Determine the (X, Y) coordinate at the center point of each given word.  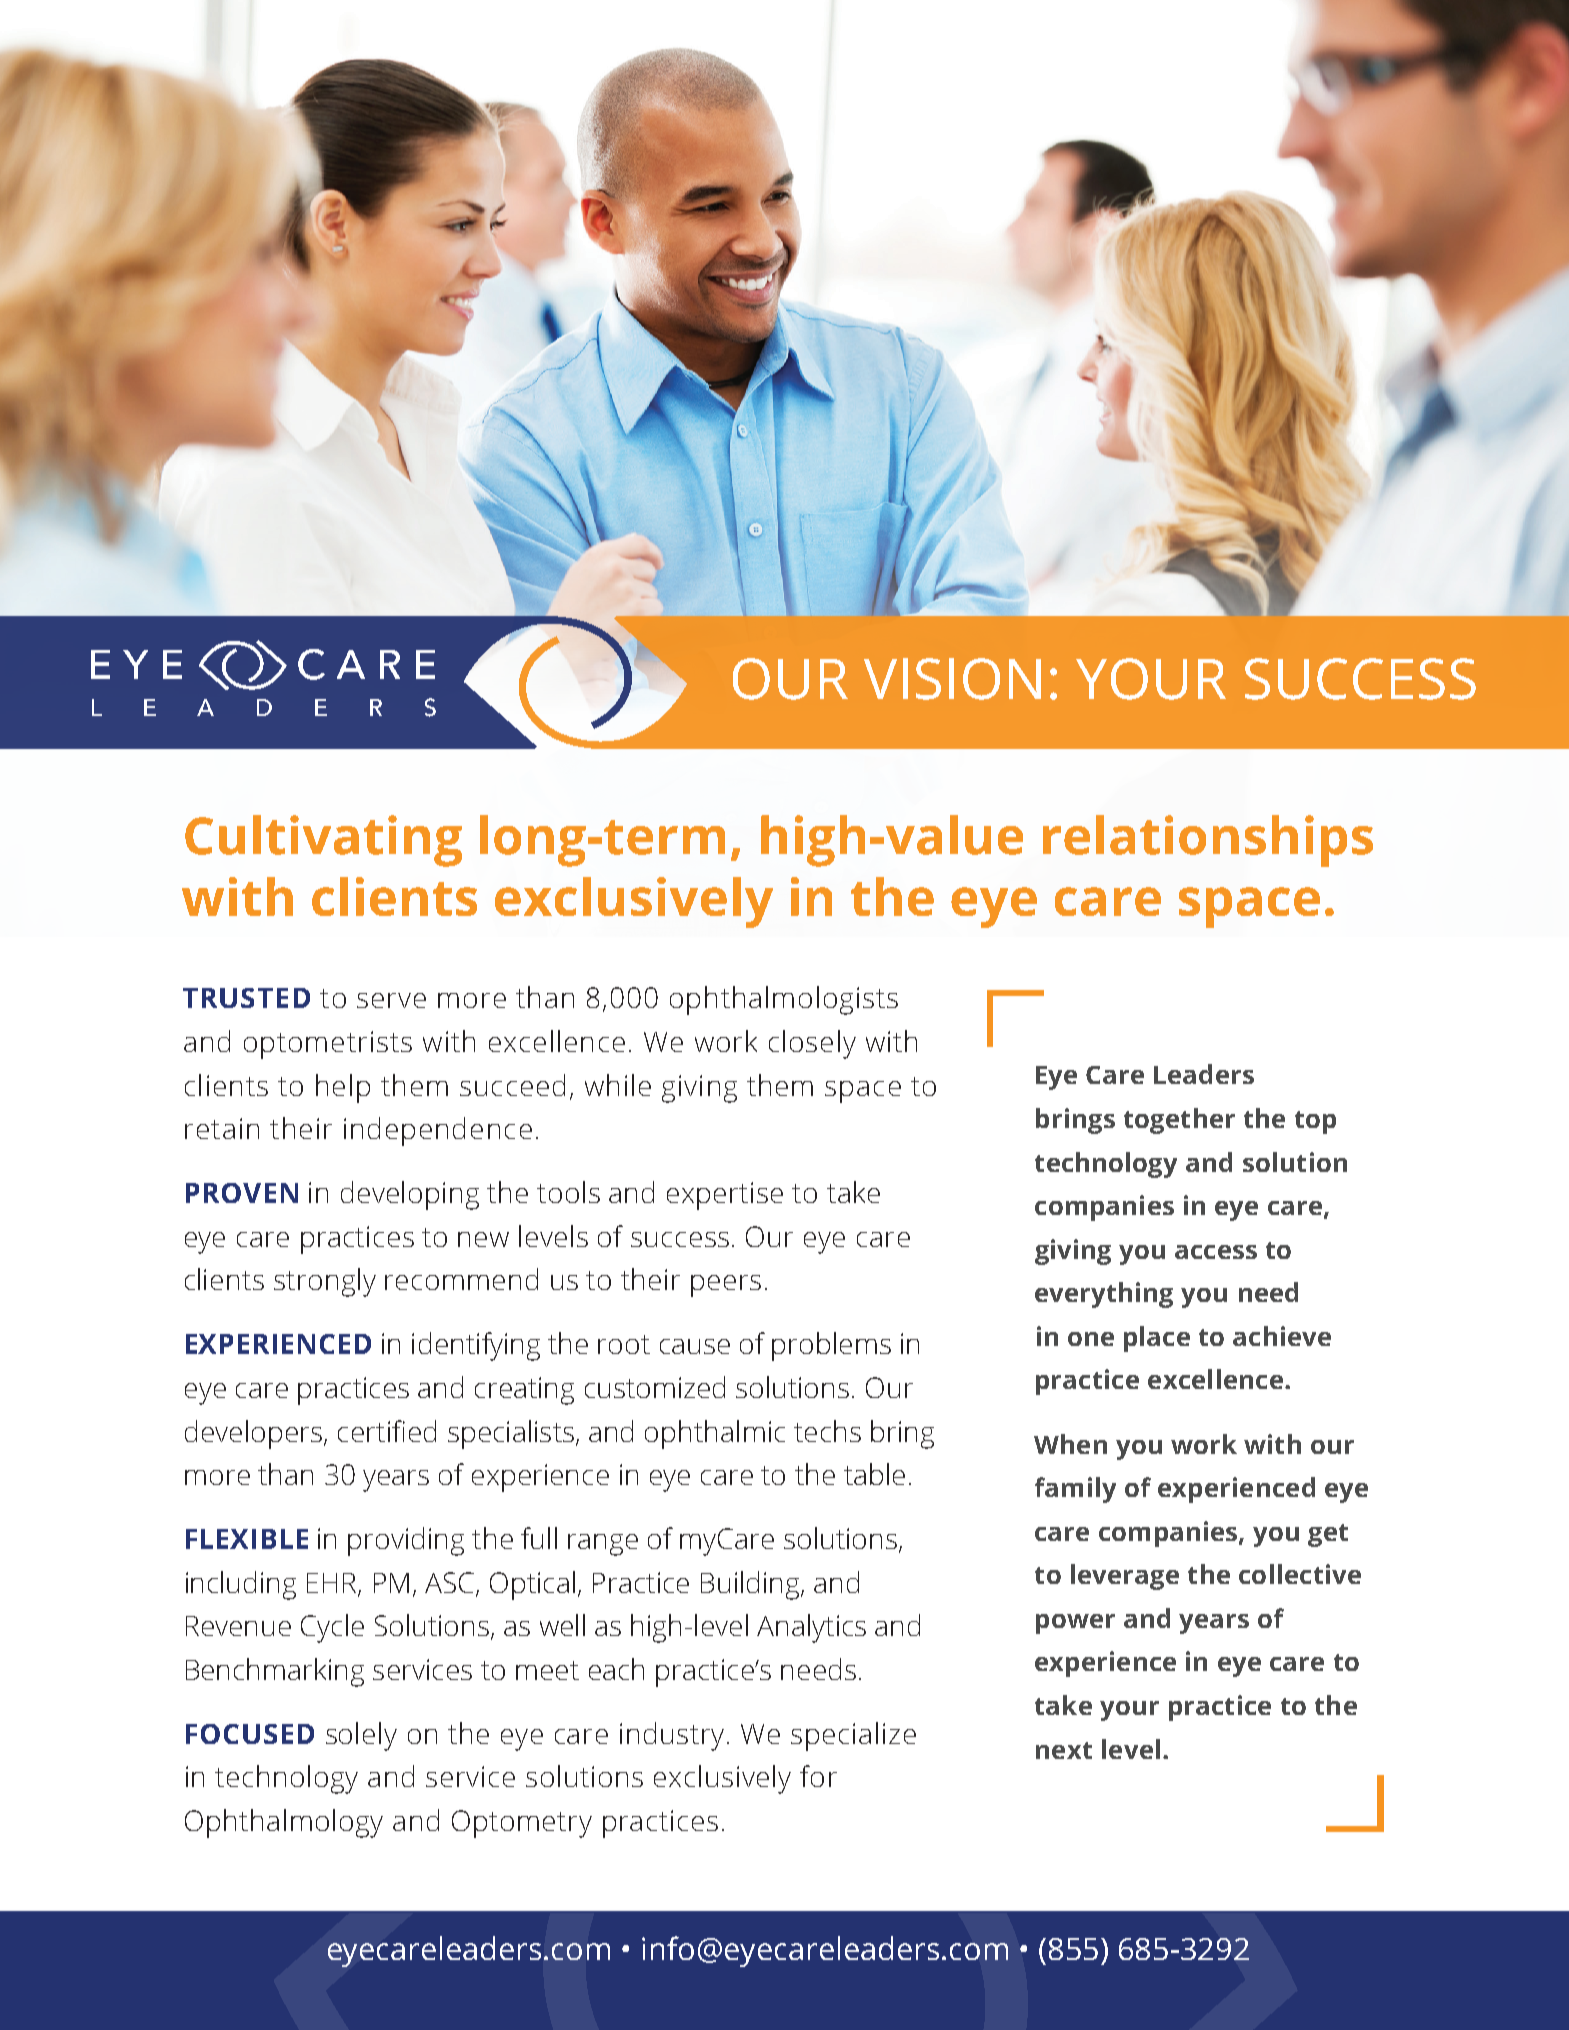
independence (438, 1131)
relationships (1208, 841)
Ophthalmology (284, 1823)
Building (751, 1585)
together (1179, 1121)
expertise (725, 1196)
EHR (333, 1584)
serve (391, 1000)
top (1315, 1122)
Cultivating (323, 841)
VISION (952, 679)
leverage (1125, 1577)
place (1157, 1339)
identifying (476, 1346)
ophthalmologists (784, 1000)
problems (831, 1346)
